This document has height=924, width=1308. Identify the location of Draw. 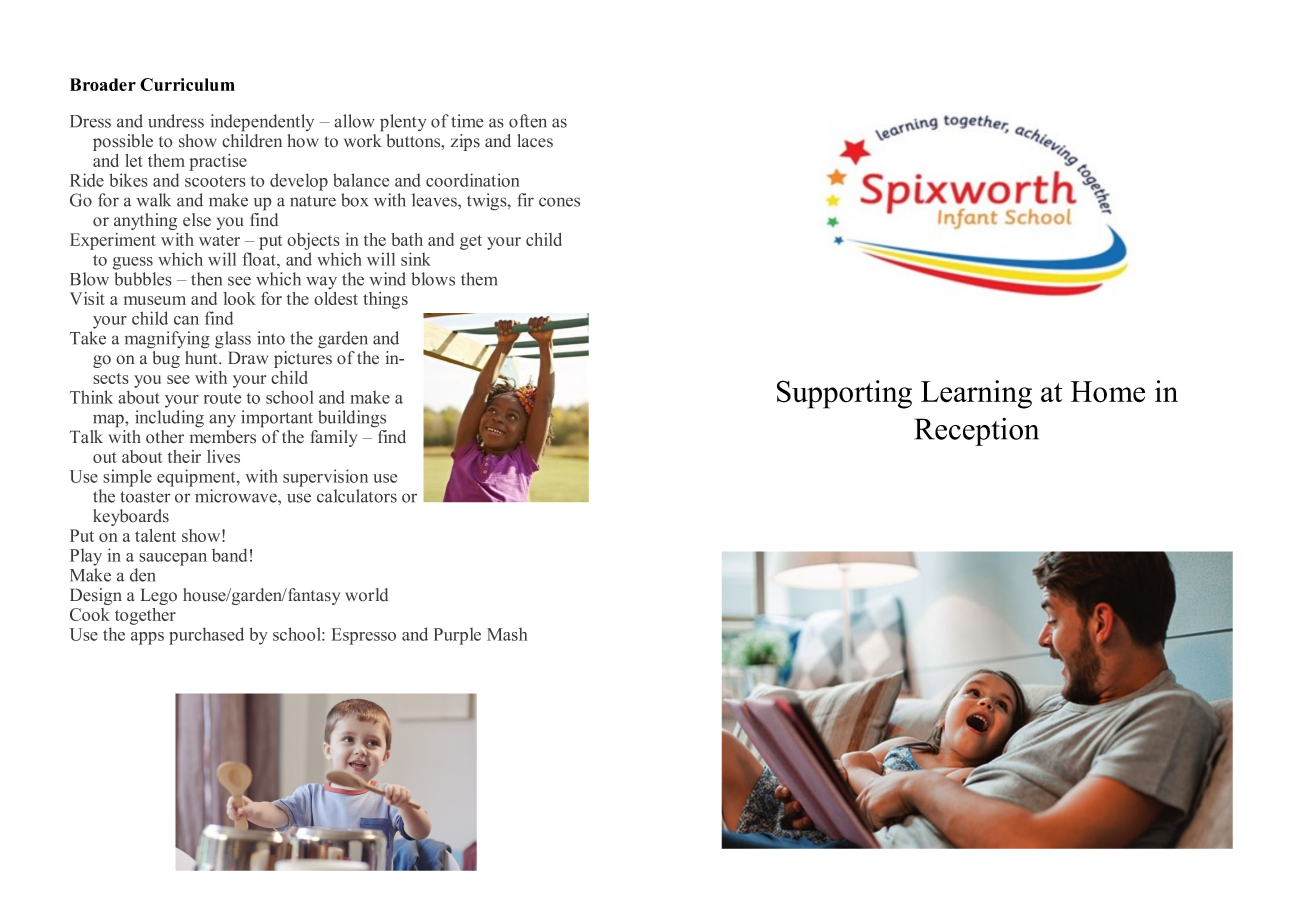
(248, 357).
